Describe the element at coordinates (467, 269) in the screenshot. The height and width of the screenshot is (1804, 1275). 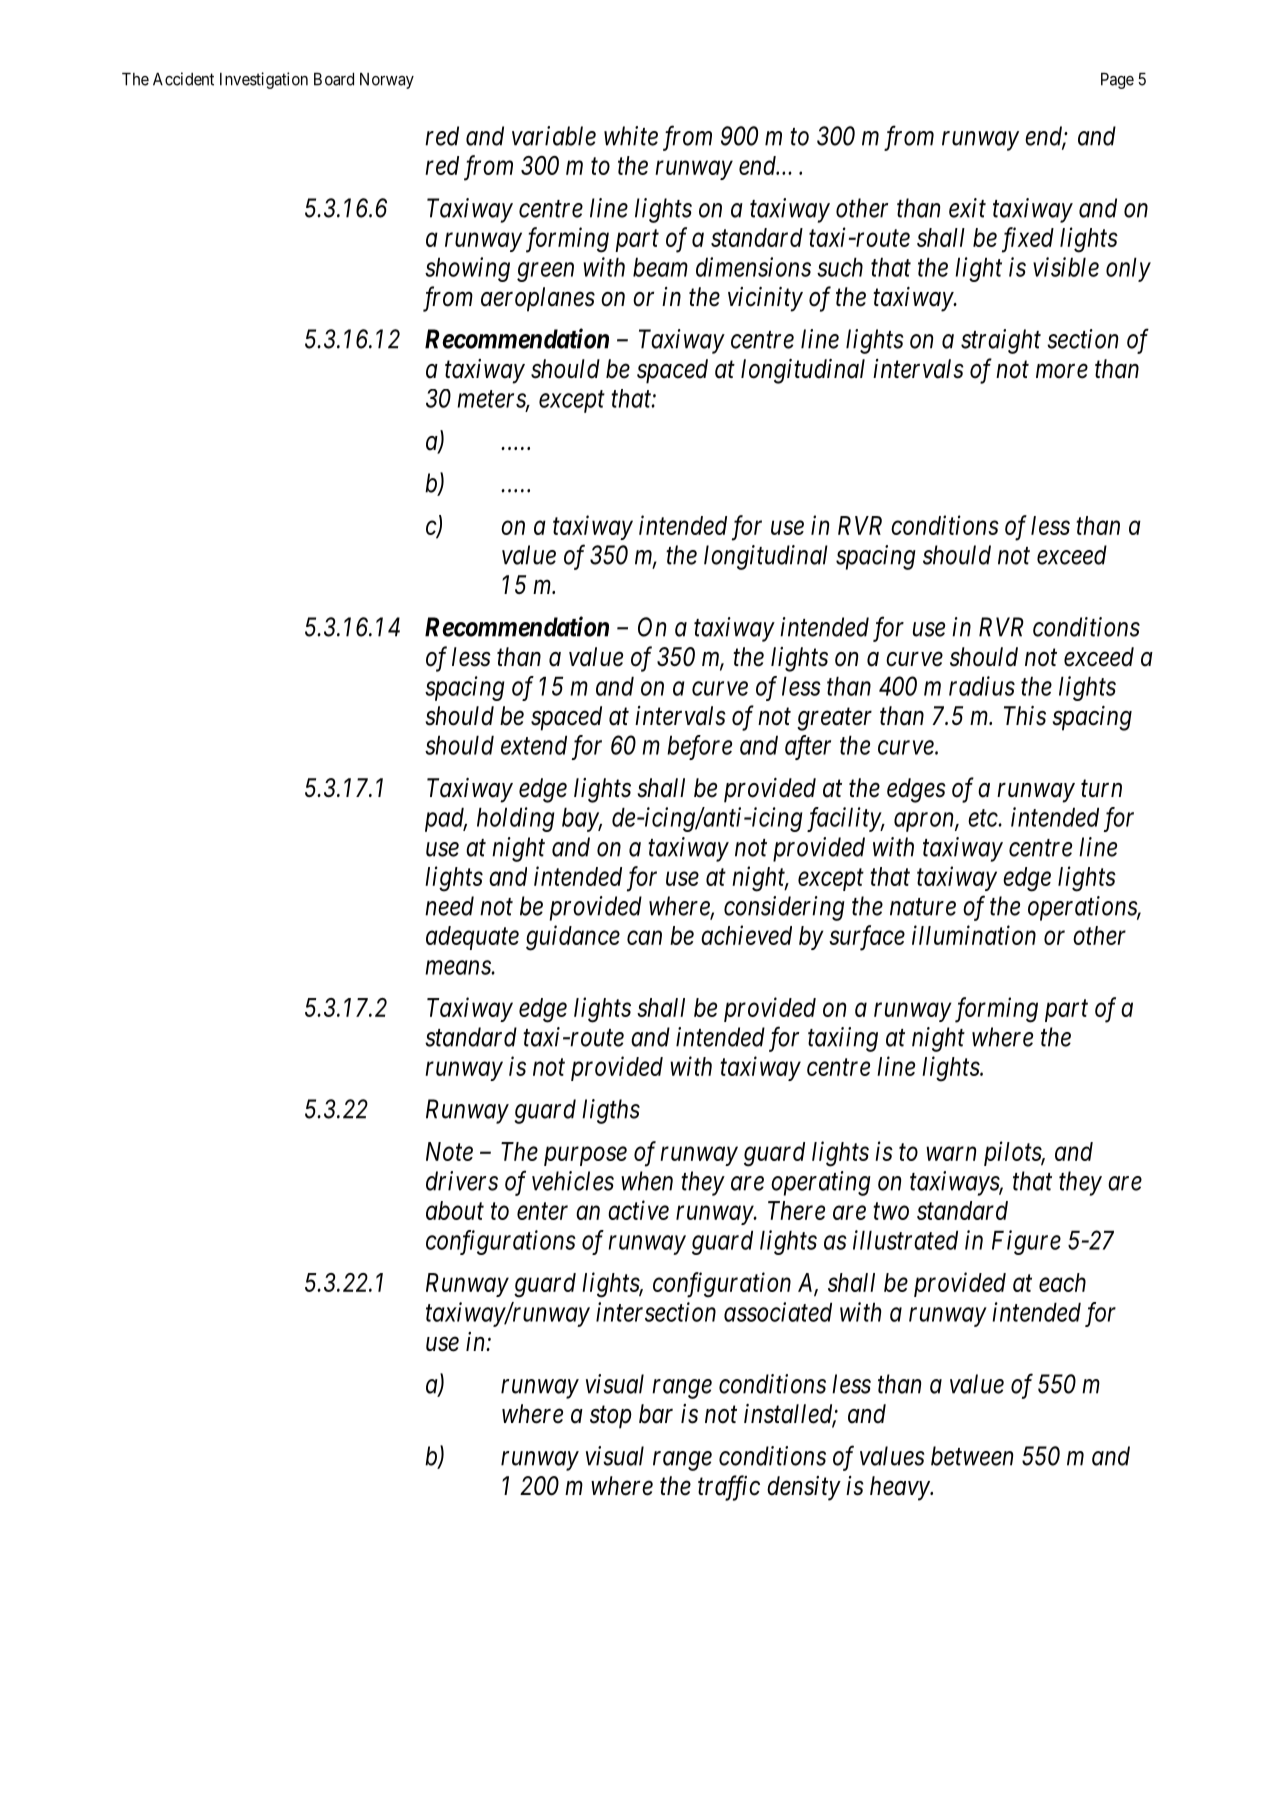
I see `showing` at that location.
